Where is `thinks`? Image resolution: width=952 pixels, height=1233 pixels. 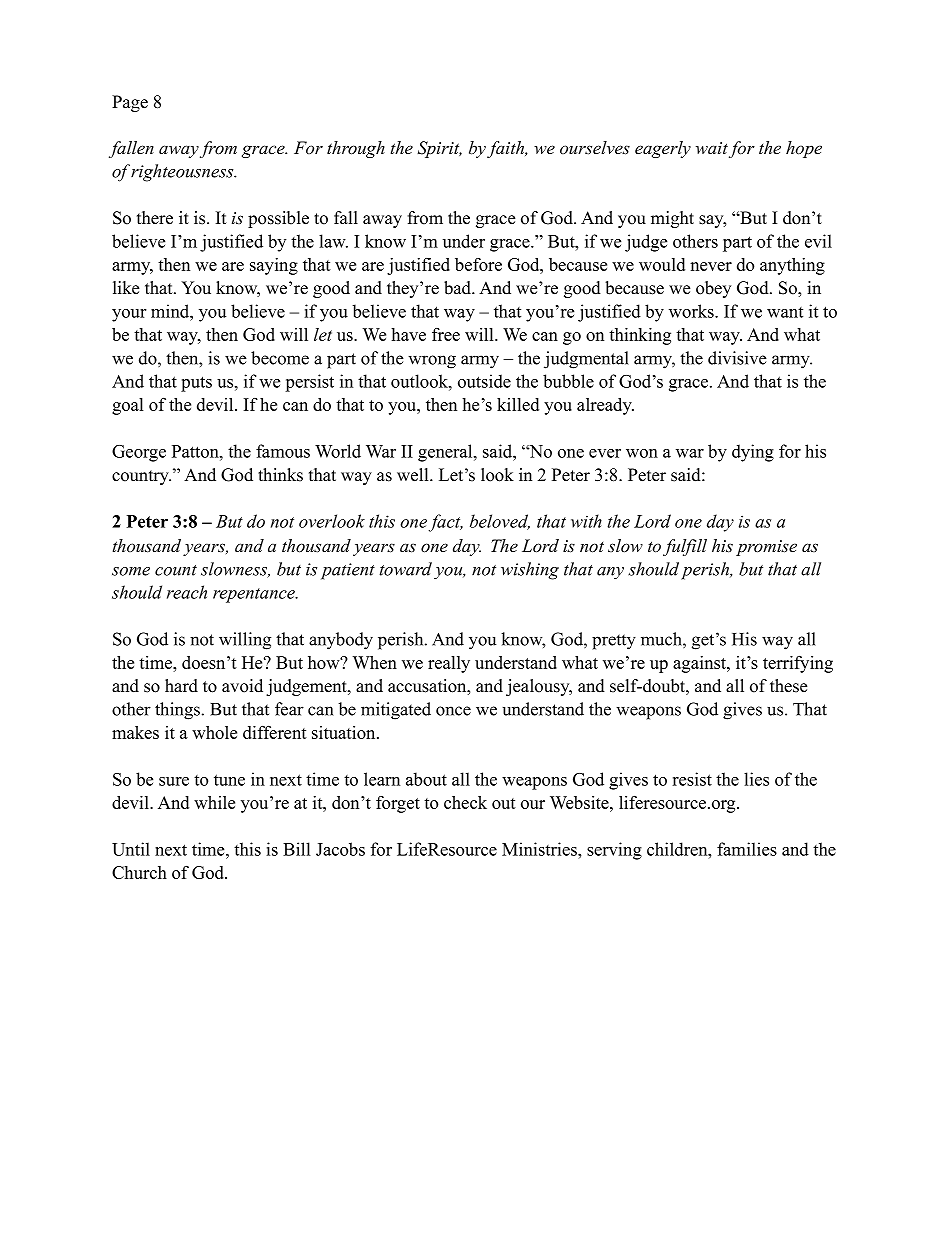
thinks is located at coordinates (280, 475).
